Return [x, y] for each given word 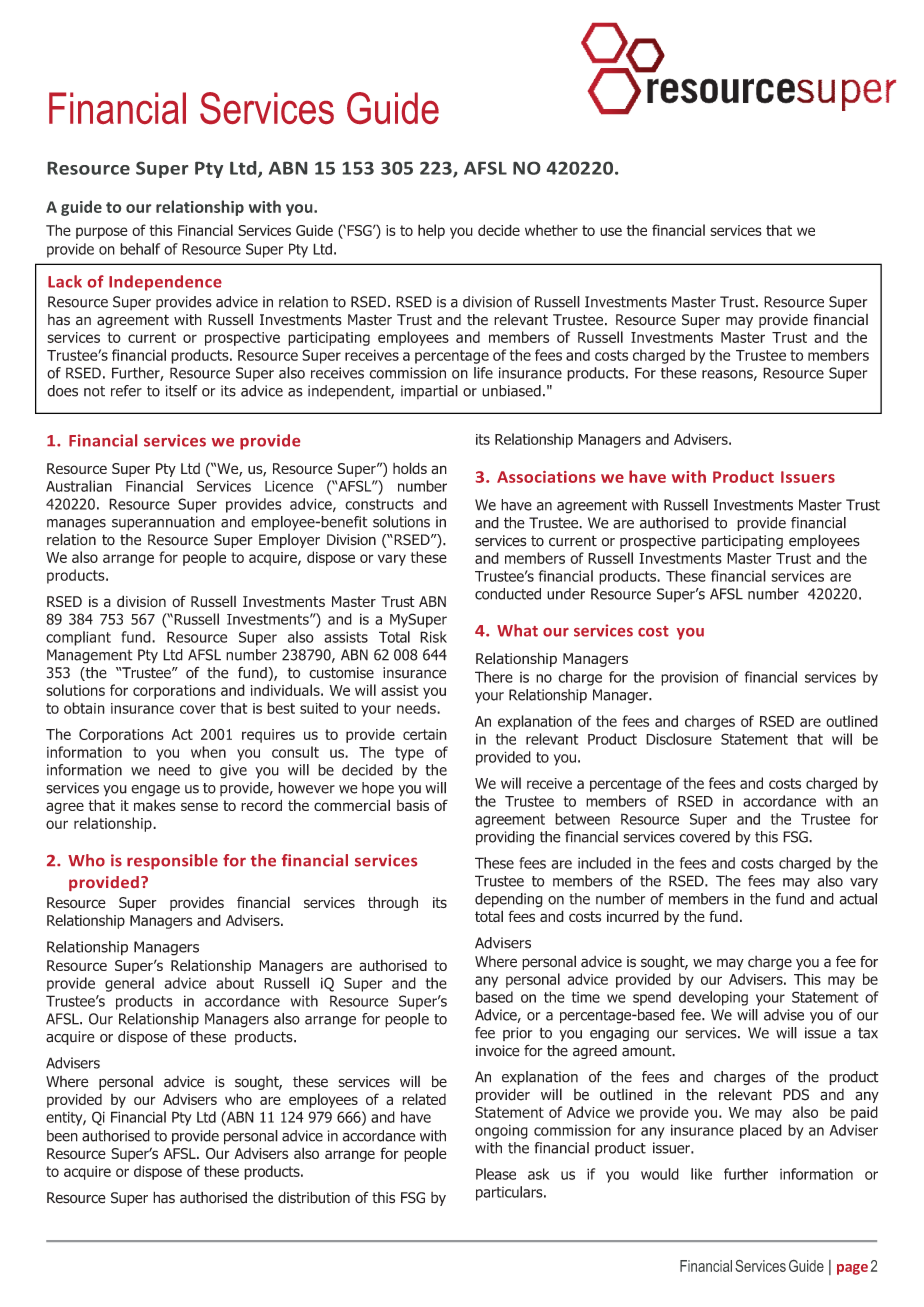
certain [425, 734]
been [62, 1136]
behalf [140, 249]
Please [496, 1174]
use [611, 231]
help [431, 231]
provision [689, 678]
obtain [84, 708]
